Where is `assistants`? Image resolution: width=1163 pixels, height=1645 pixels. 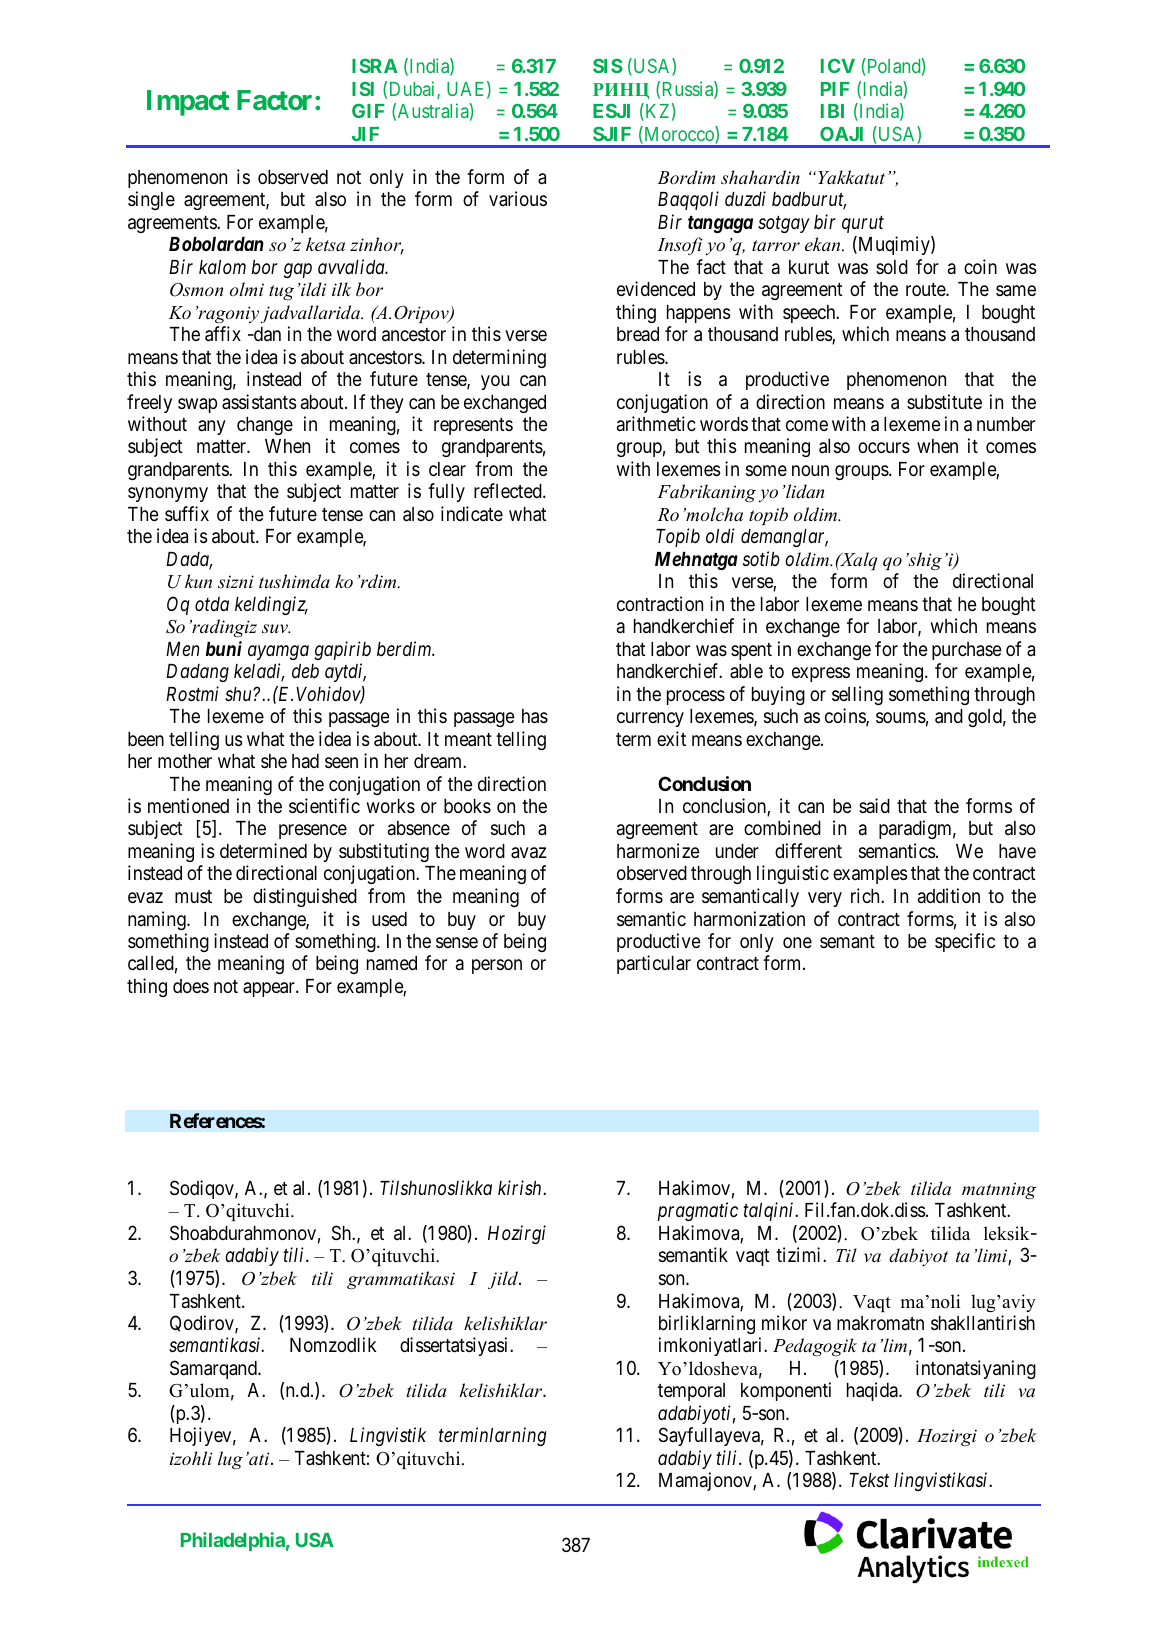
assistants is located at coordinates (259, 401).
